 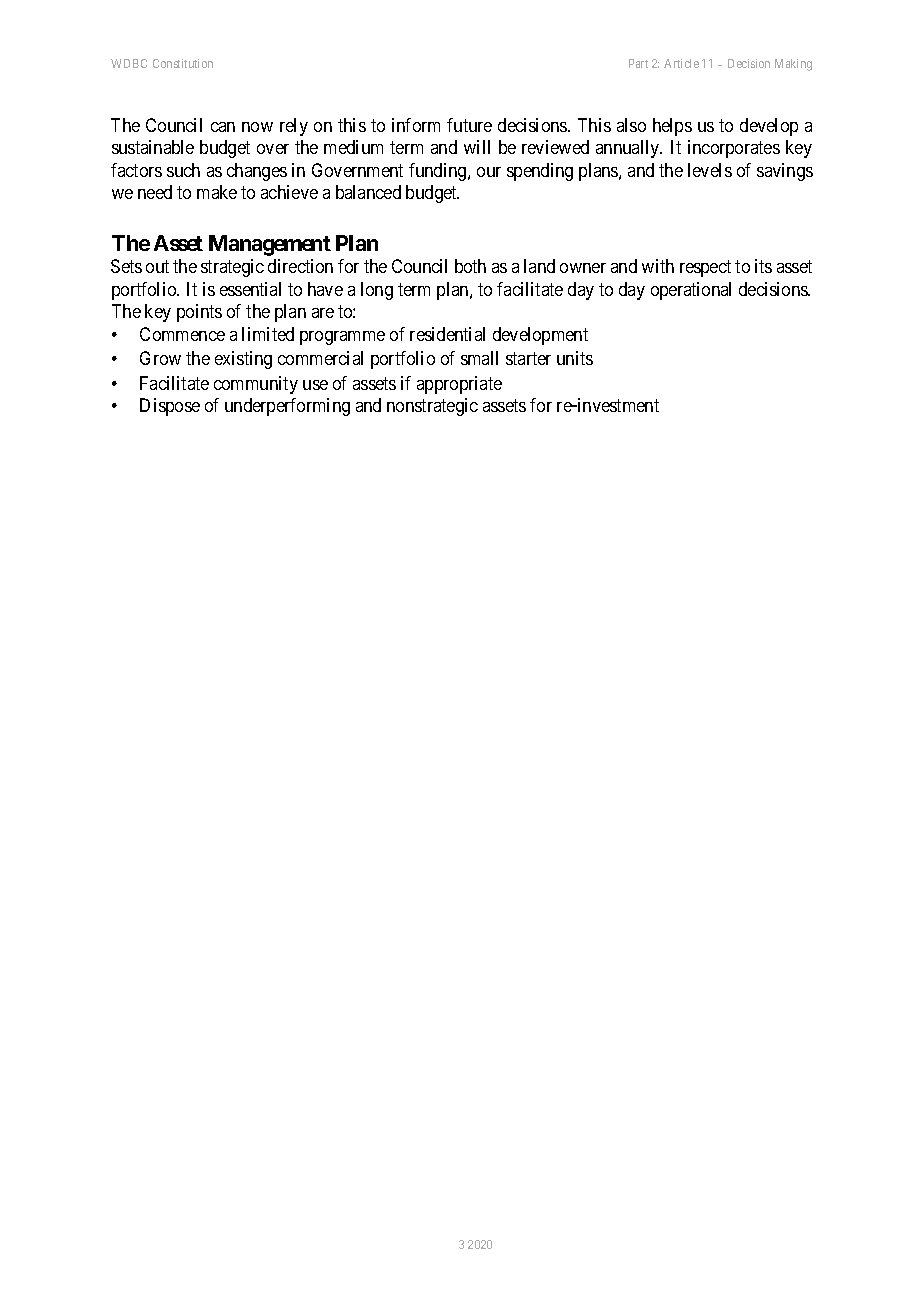 I want to click on essential, so click(x=250, y=289).
